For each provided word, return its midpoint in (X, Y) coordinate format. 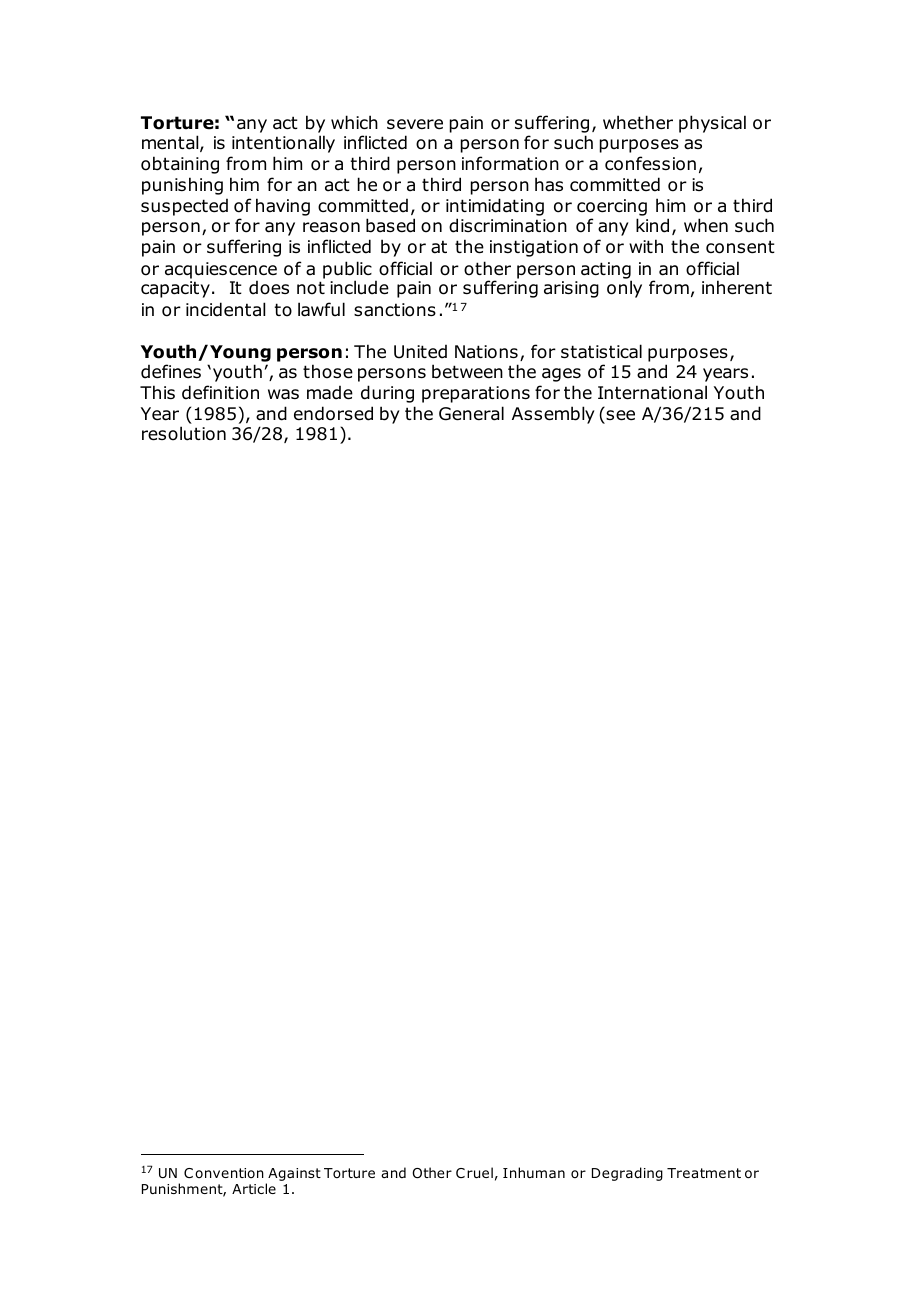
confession (650, 163)
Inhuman (534, 1172)
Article (254, 1188)
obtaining (180, 165)
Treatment (704, 1173)
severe (415, 124)
